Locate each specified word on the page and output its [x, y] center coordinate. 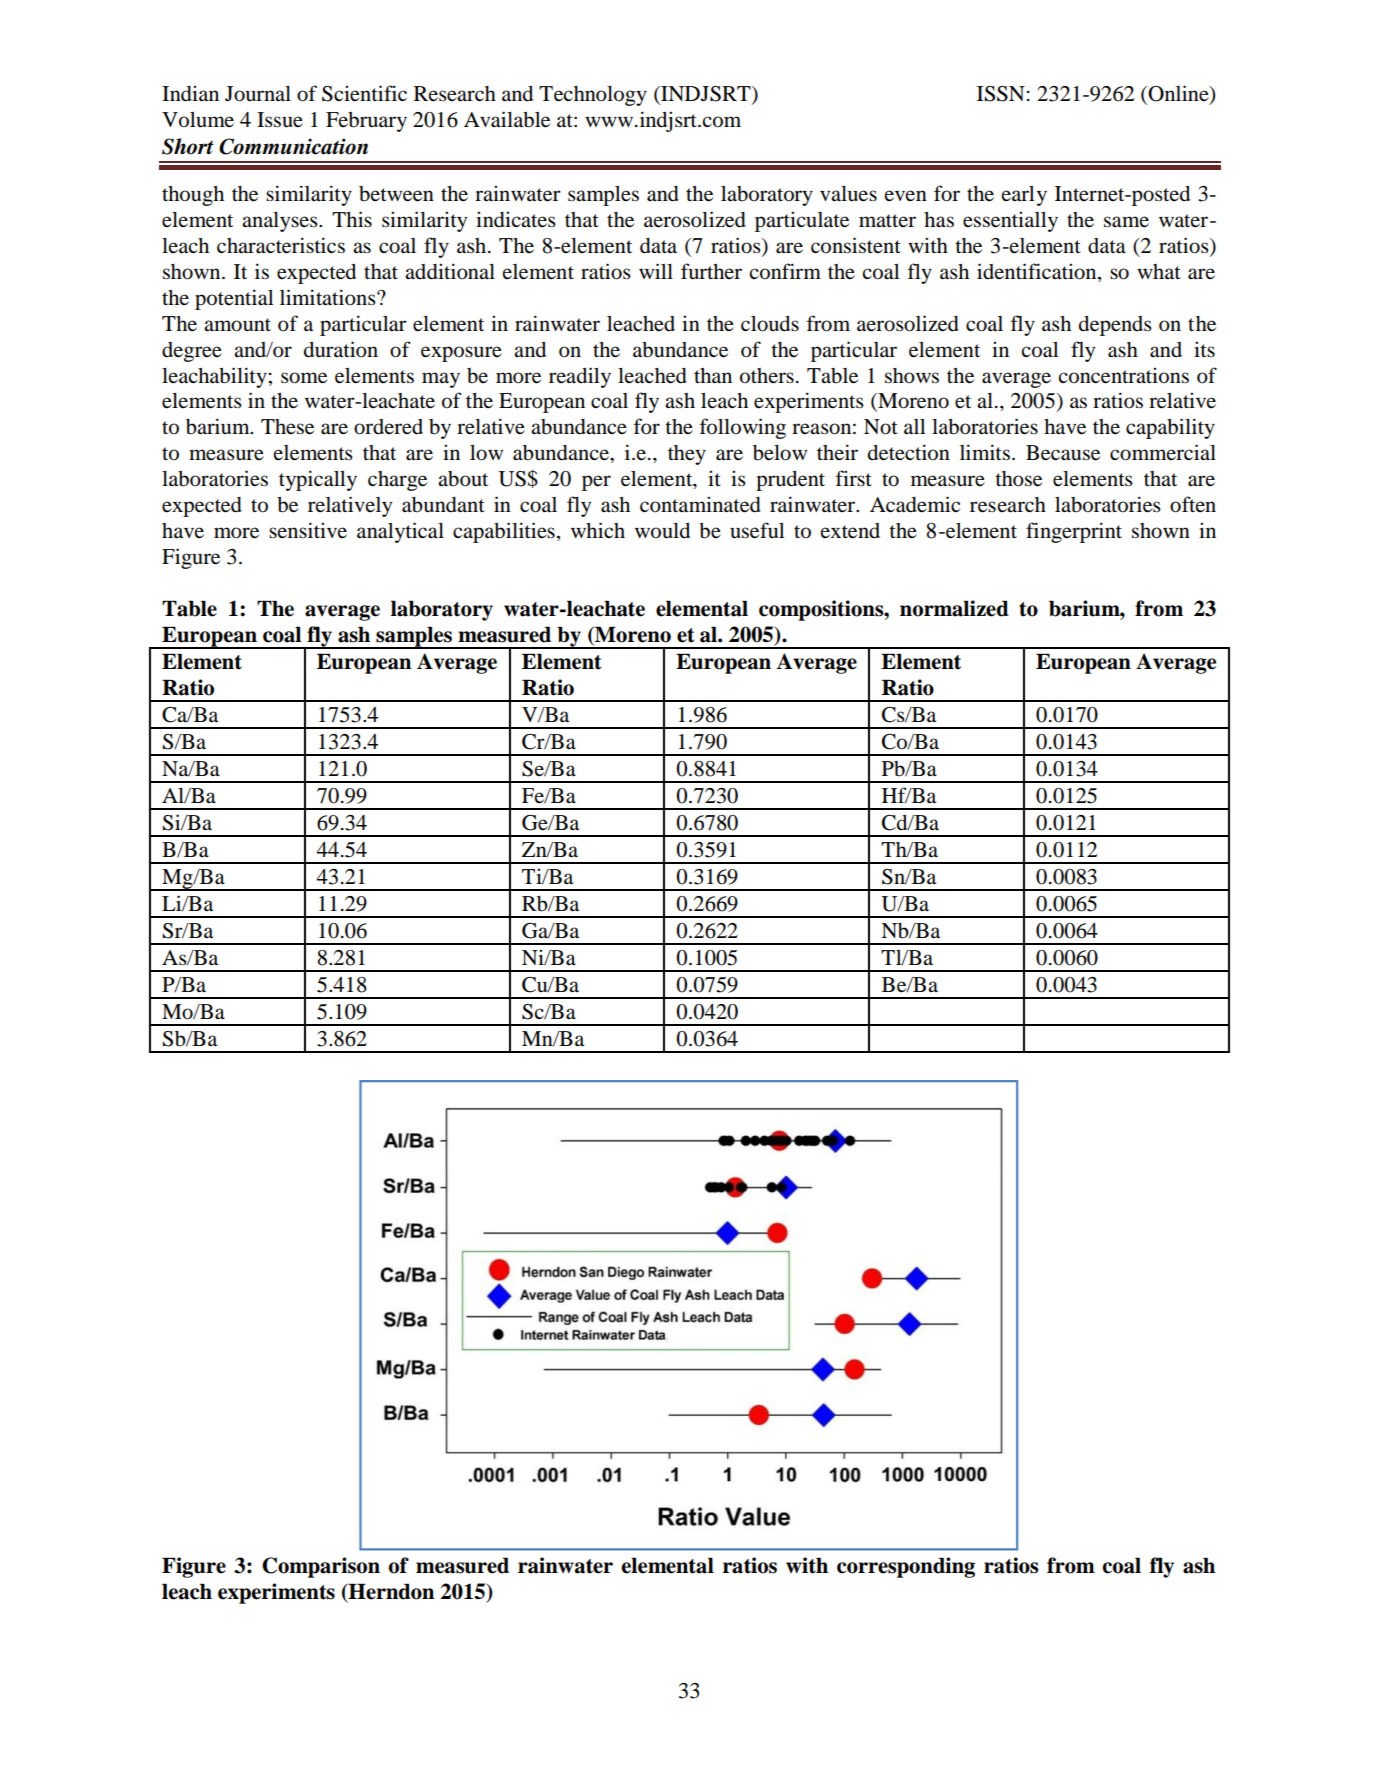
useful [757, 530]
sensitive [308, 530]
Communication [293, 146]
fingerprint [1074, 532]
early [1024, 196]
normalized [954, 608]
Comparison [321, 1567]
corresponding [906, 1567]
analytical [400, 532]
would [662, 531]
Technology [593, 96]
